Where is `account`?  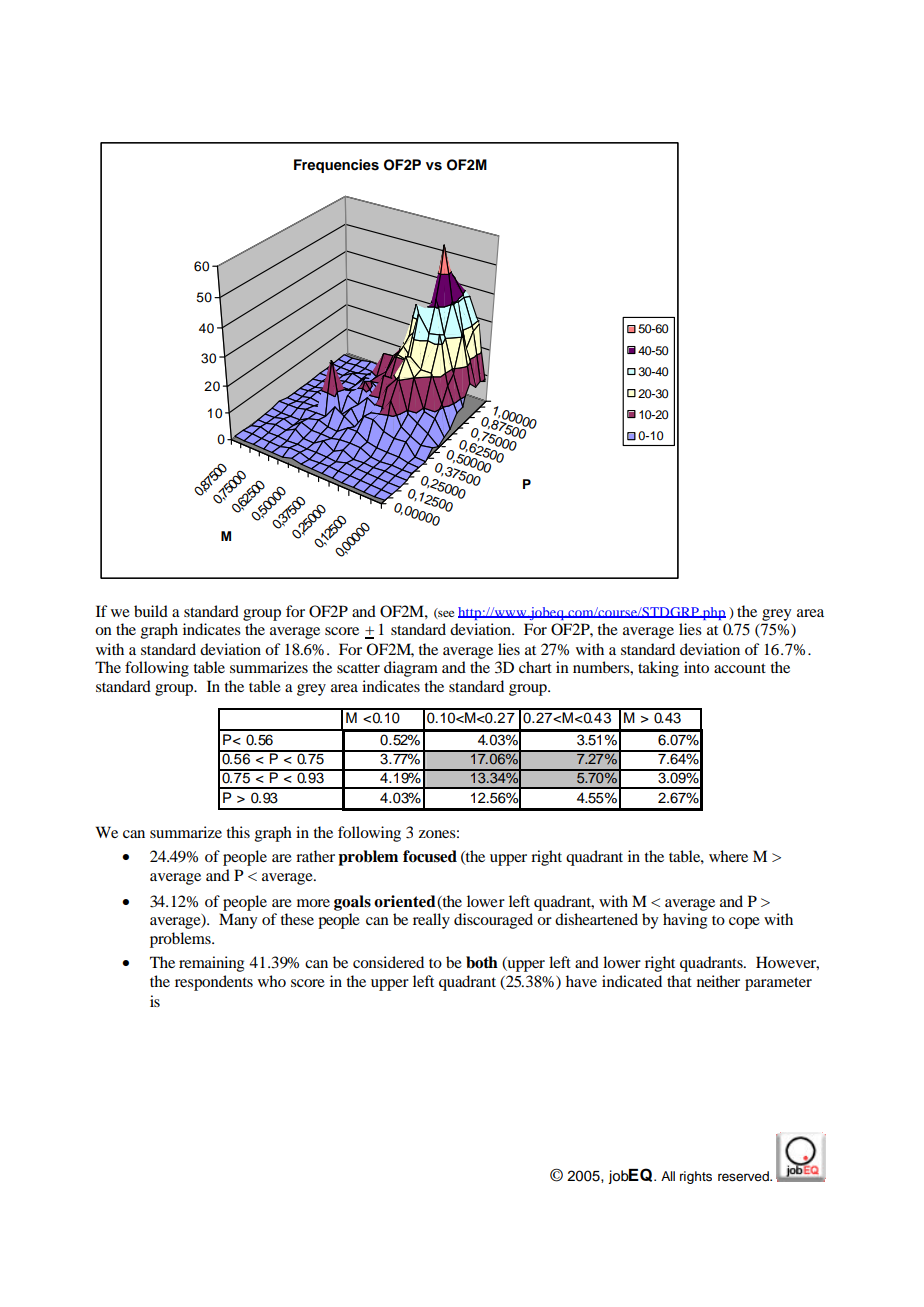 account is located at coordinates (740, 668).
